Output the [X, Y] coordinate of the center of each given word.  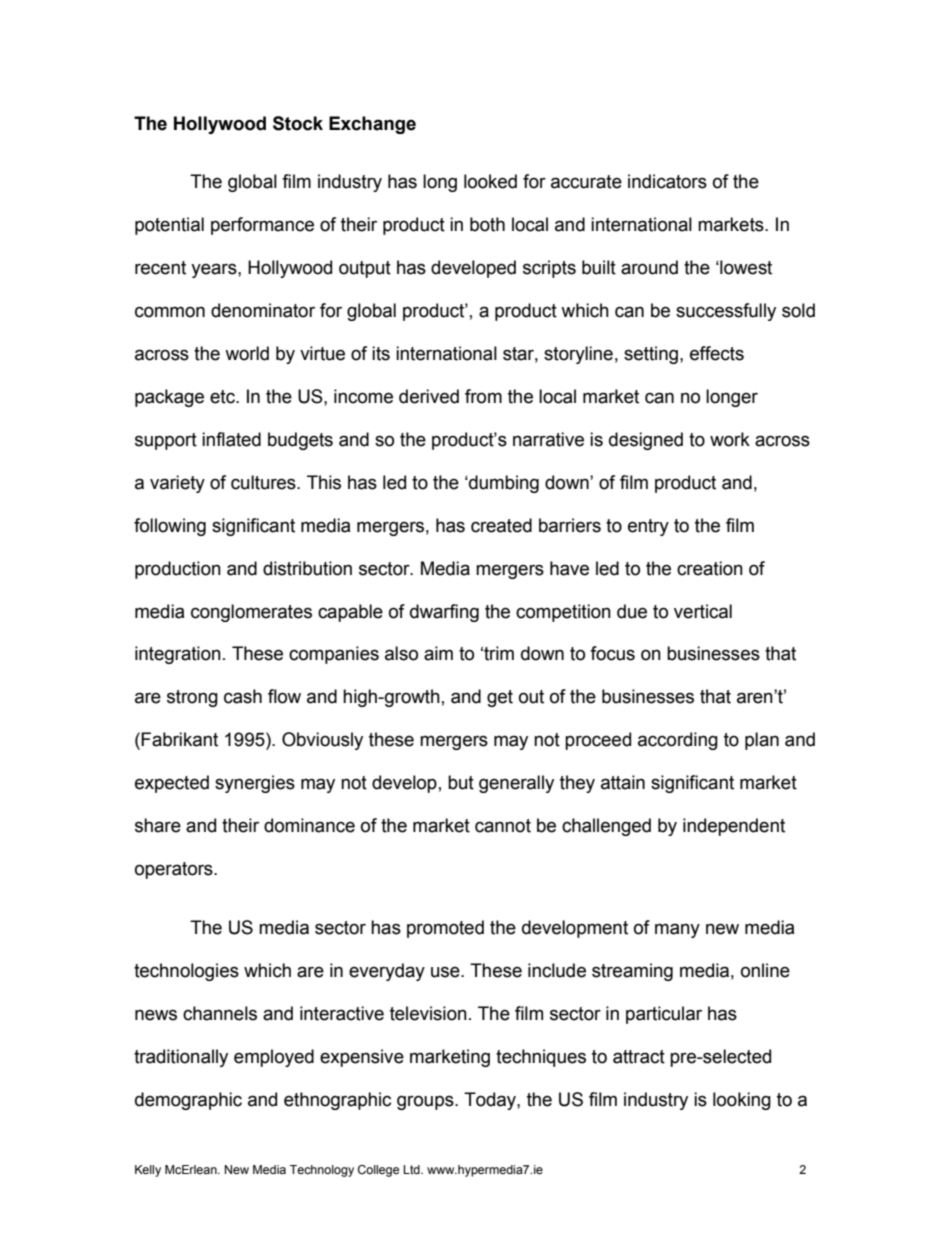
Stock [298, 123]
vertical [703, 611]
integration [178, 655]
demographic [188, 1101]
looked [490, 181]
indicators [667, 181]
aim [438, 653]
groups [426, 1102]
